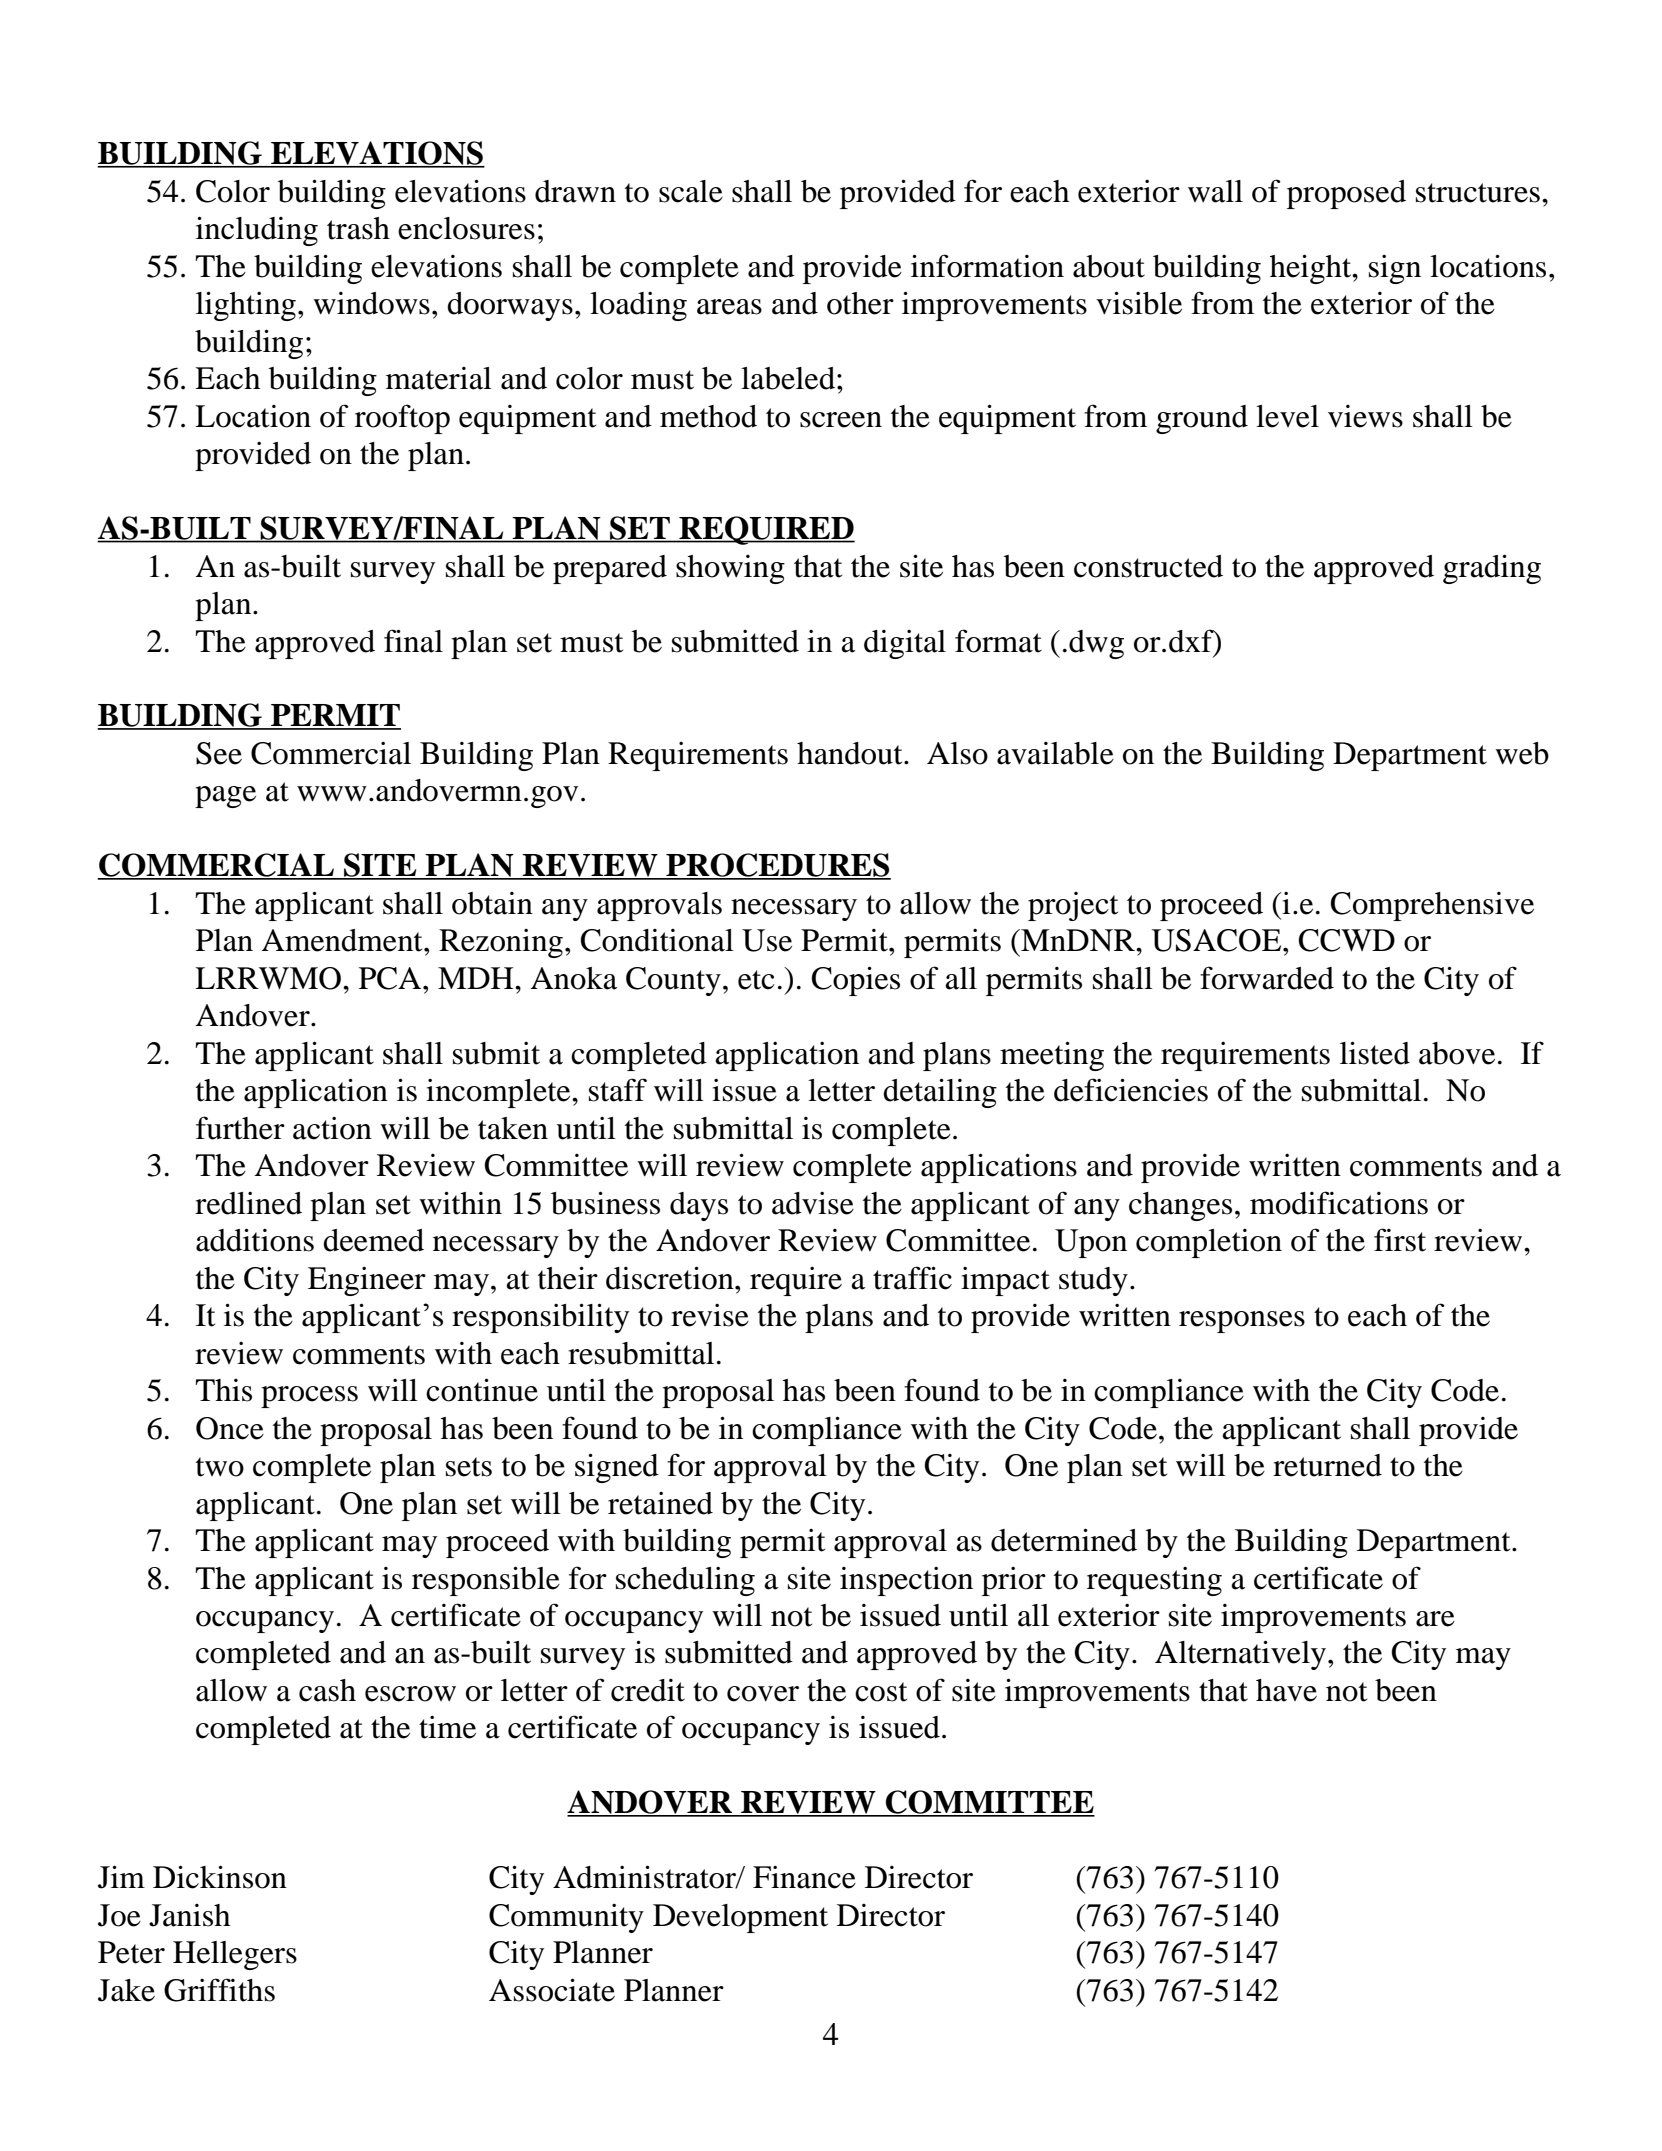  Describe the element at coordinates (257, 231) in the screenshot. I see `including` at that location.
